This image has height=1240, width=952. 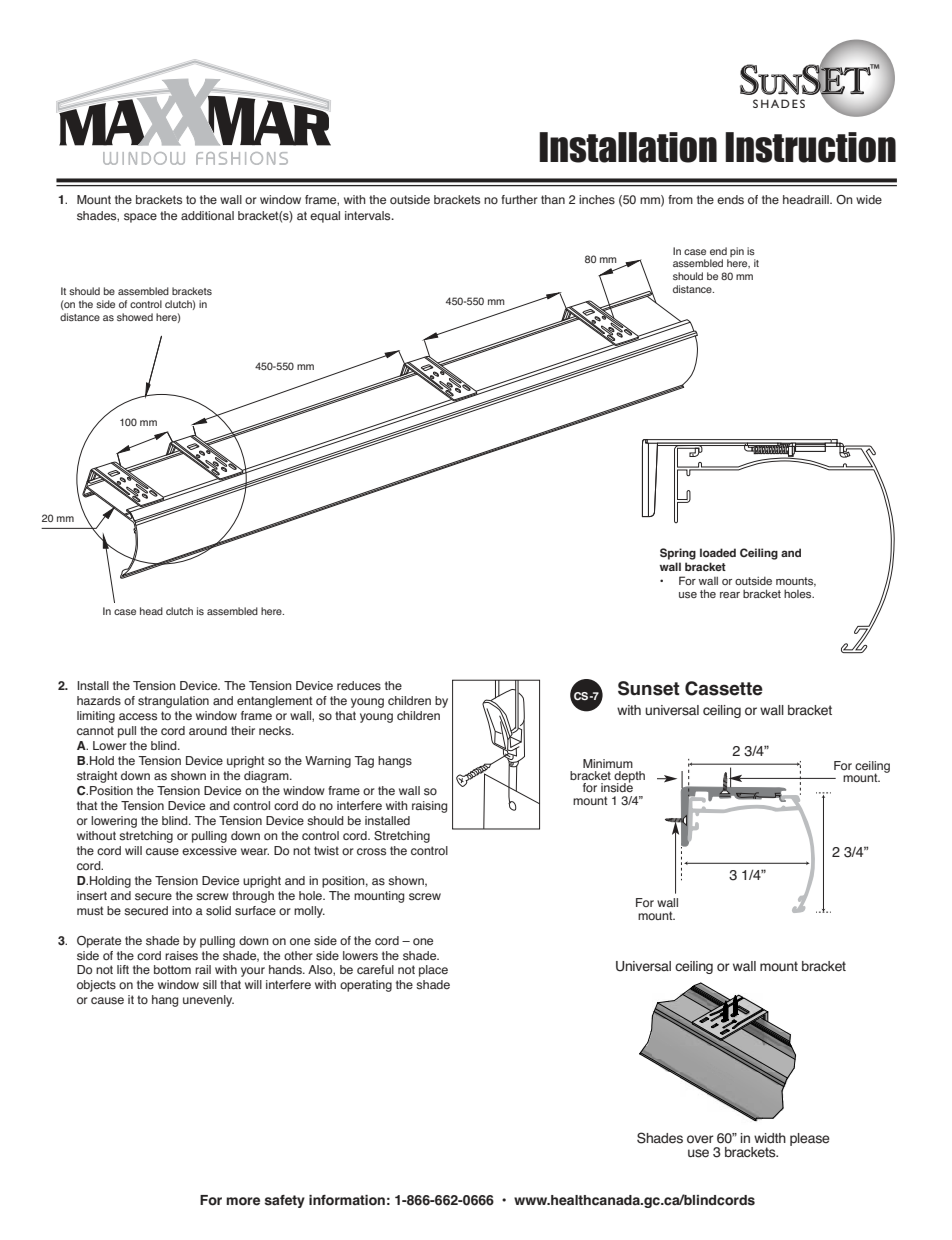 I want to click on Spring, so click(x=678, y=554).
